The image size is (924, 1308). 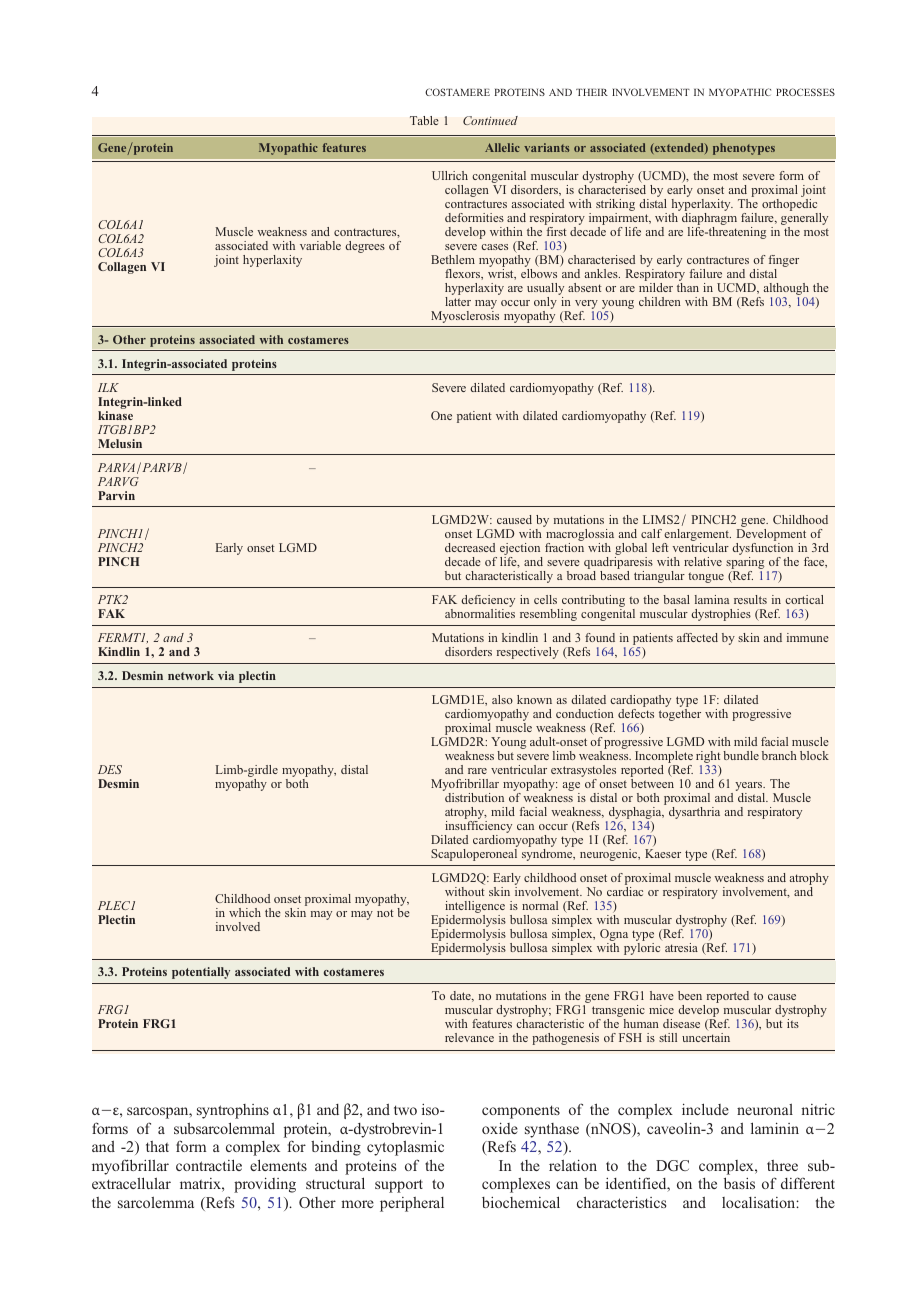 I want to click on although, so click(x=786, y=289).
